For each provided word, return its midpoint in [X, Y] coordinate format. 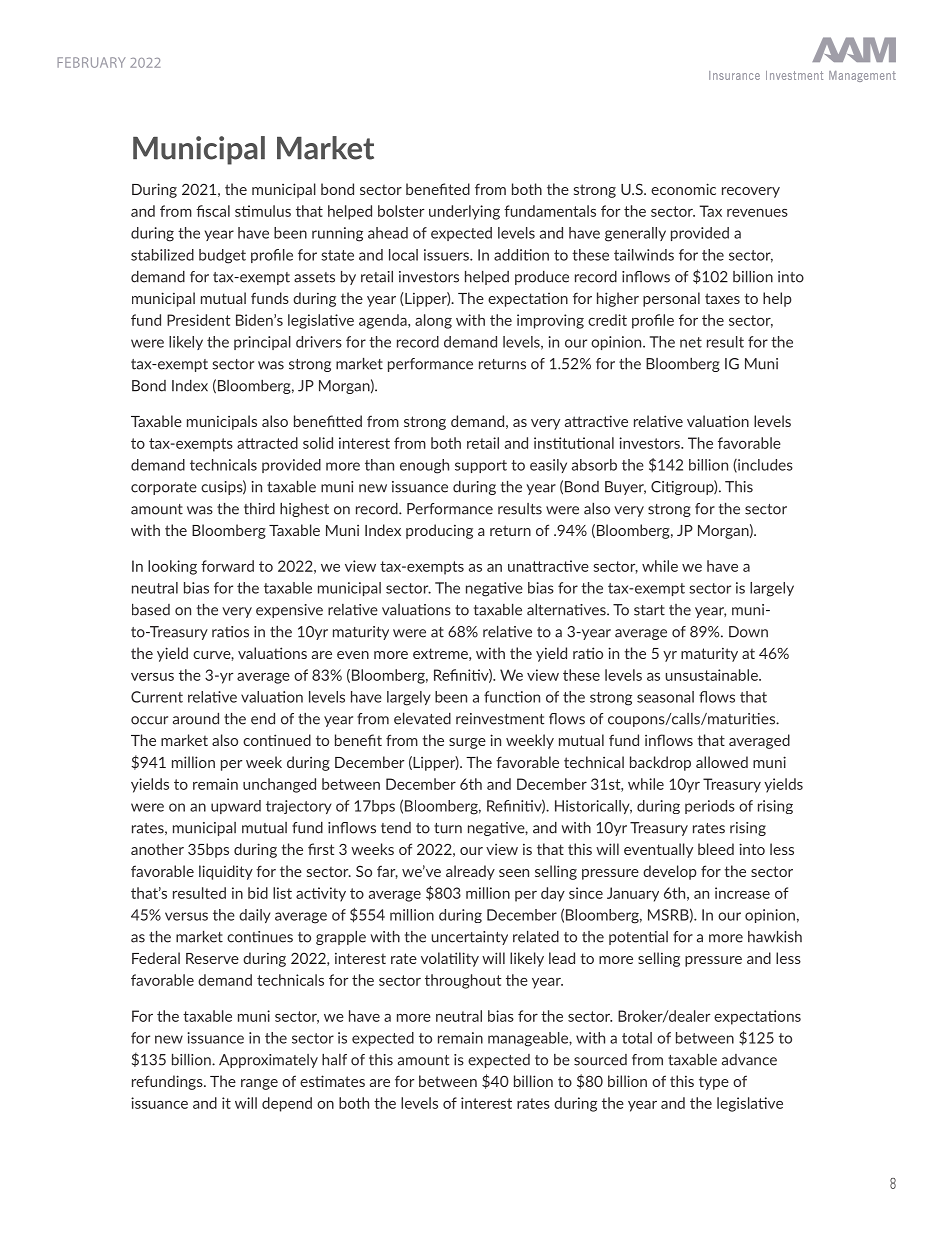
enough [424, 466]
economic [683, 189]
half [334, 1060]
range [259, 1084]
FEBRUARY [91, 62]
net [691, 342]
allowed [722, 762]
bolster [401, 211]
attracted [267, 443]
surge [467, 743]
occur [149, 720]
